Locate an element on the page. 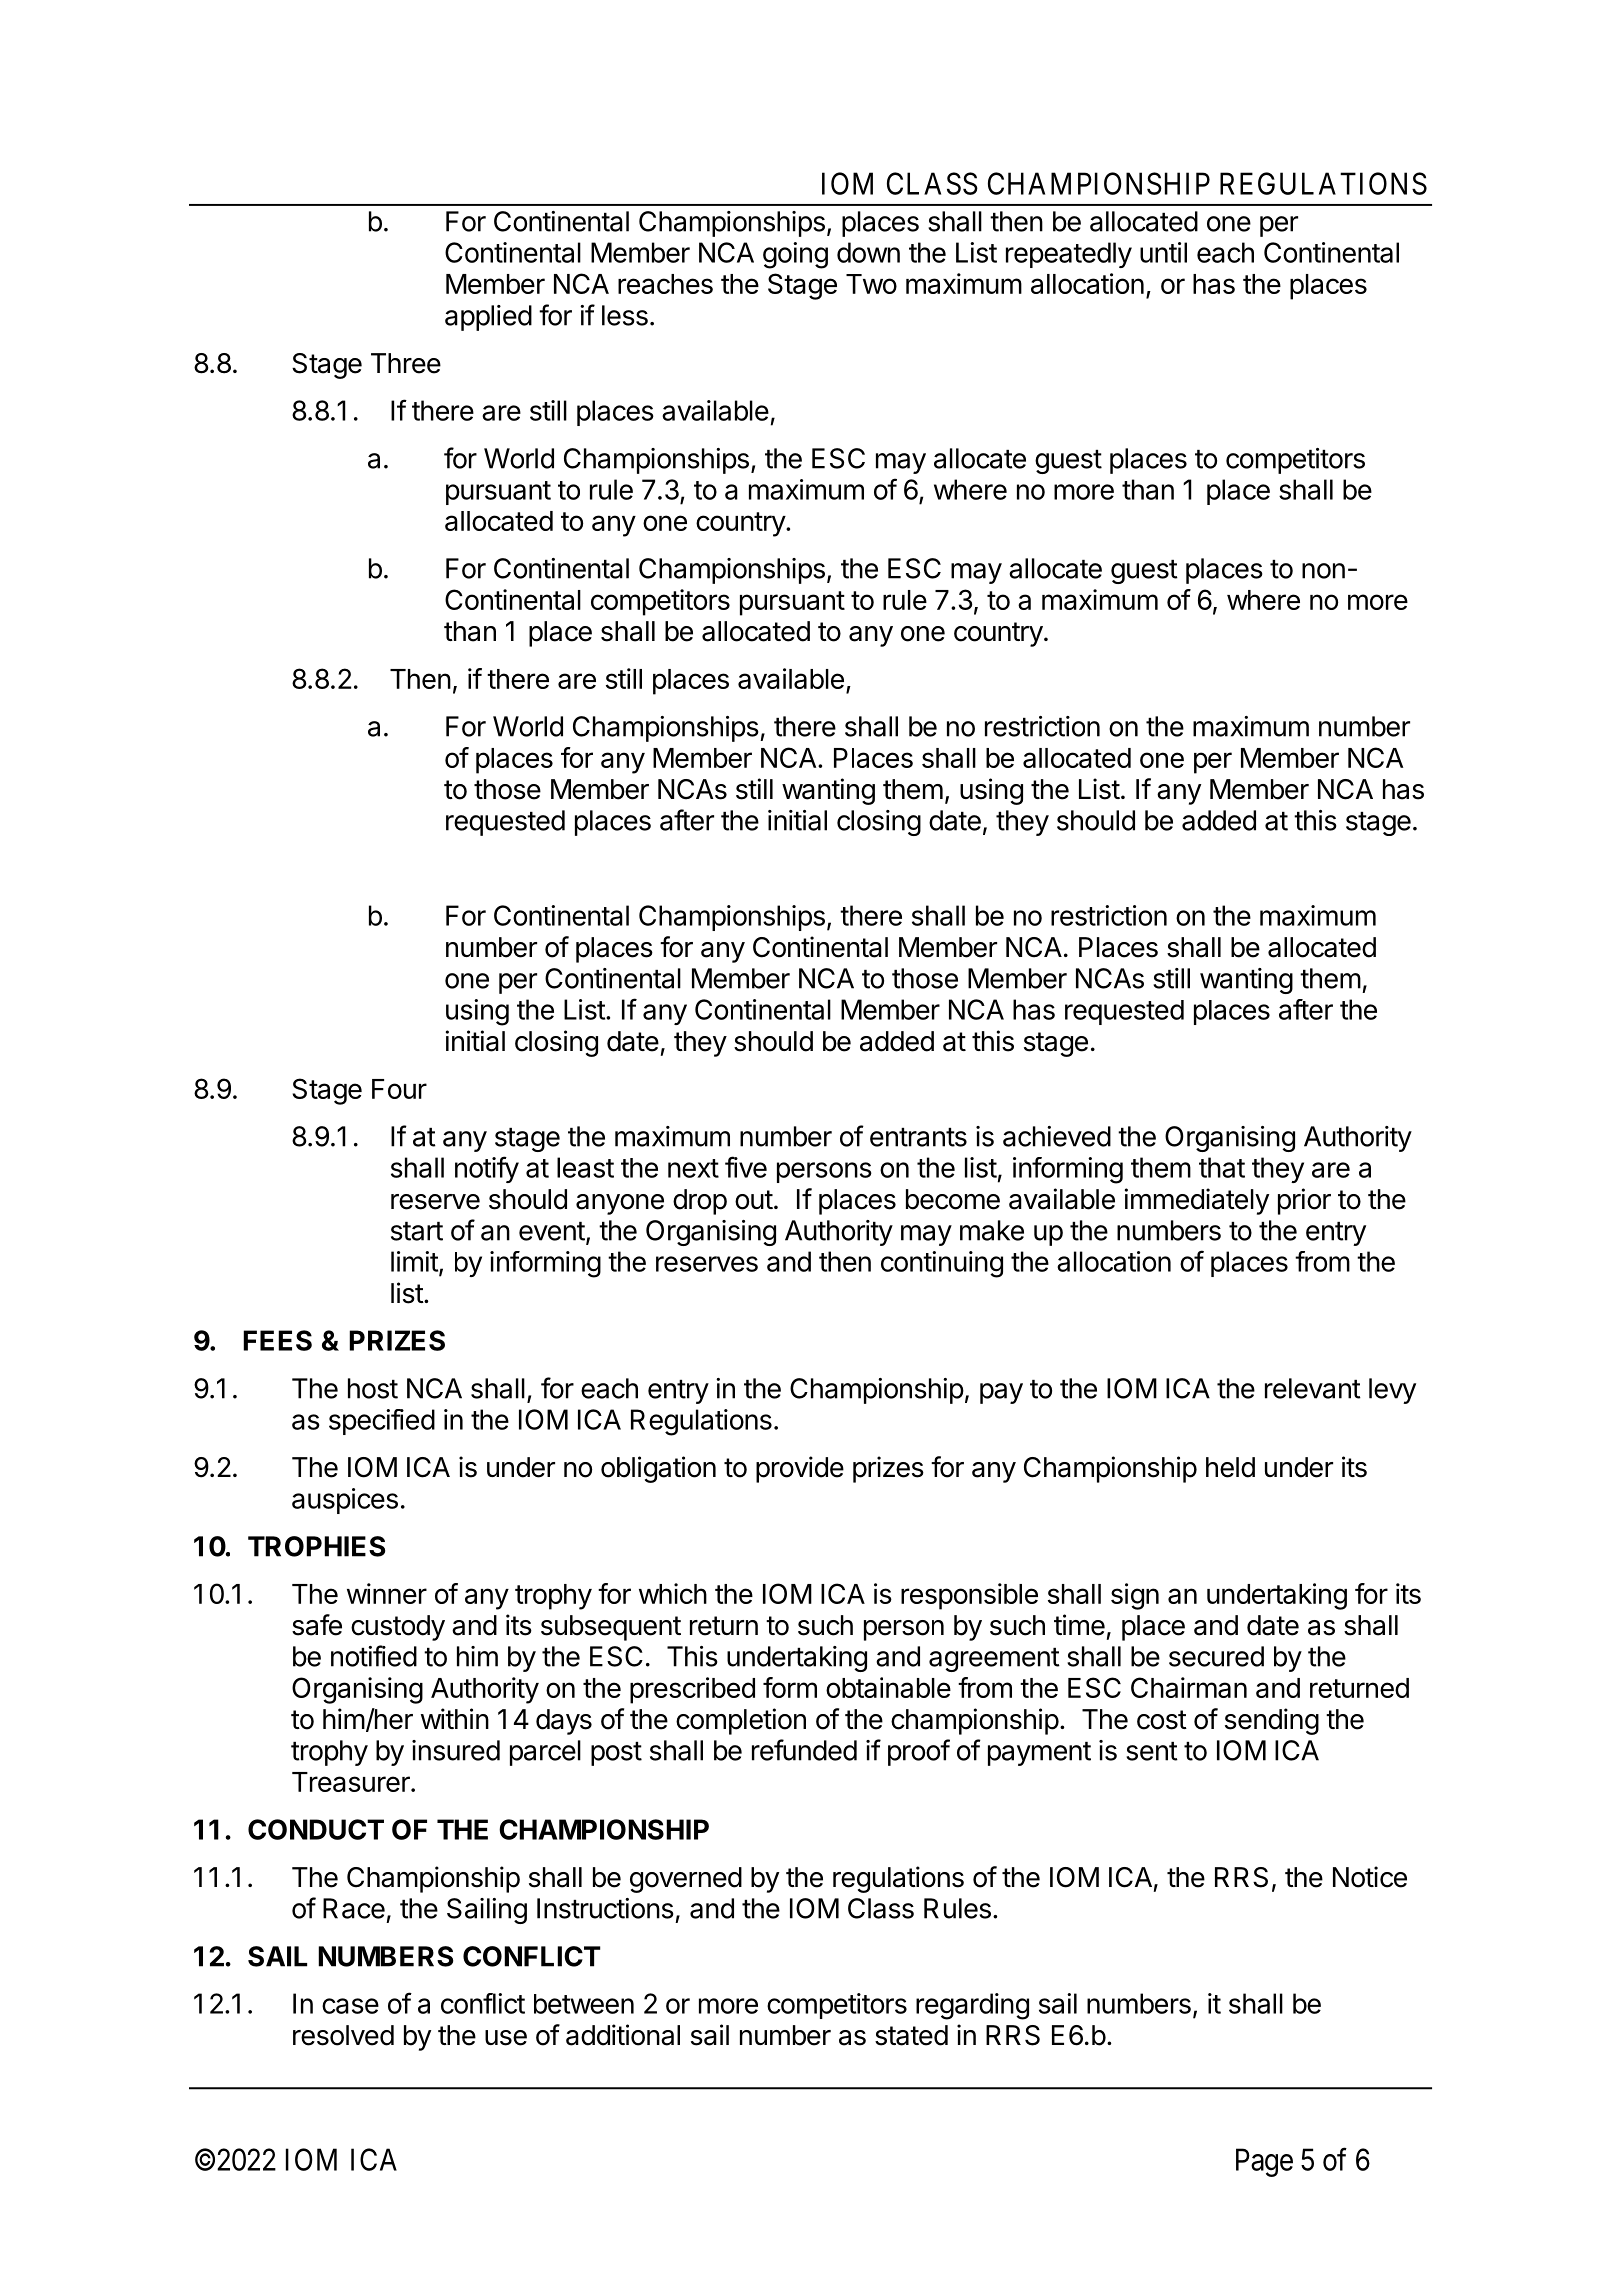  provide is located at coordinates (800, 1469).
